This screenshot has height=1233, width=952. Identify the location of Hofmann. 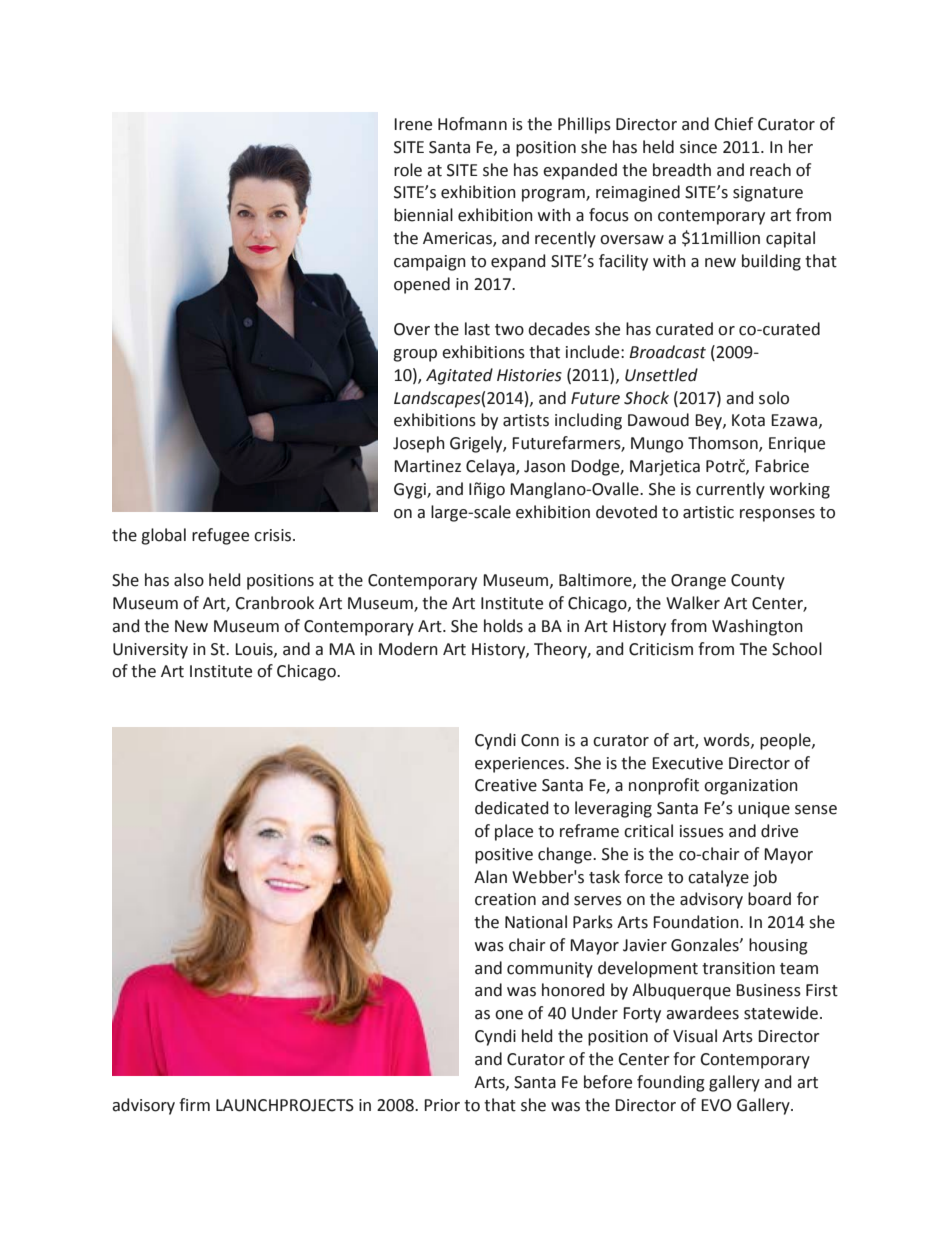
(472, 124).
